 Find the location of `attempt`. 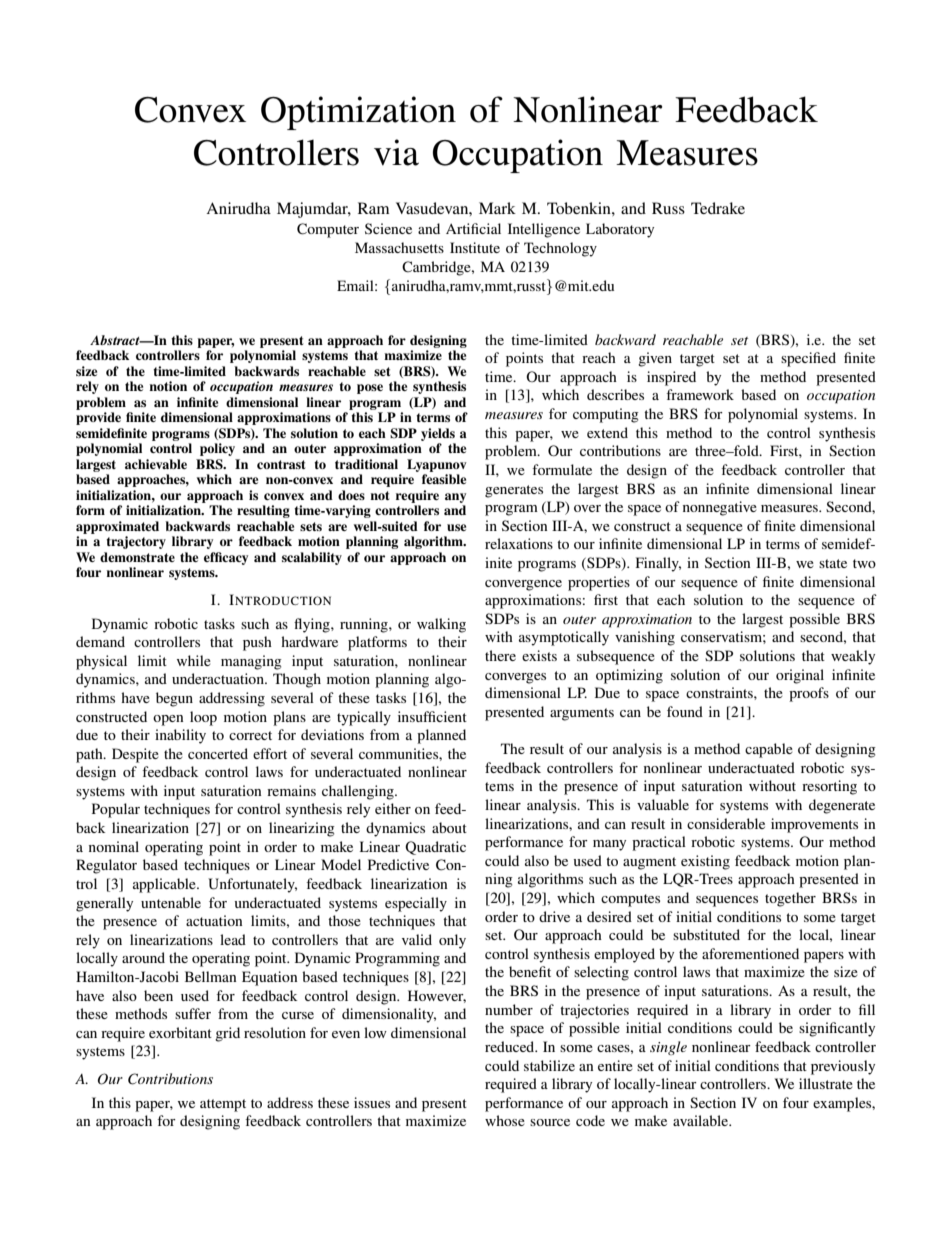

attempt is located at coordinates (223, 1105).
